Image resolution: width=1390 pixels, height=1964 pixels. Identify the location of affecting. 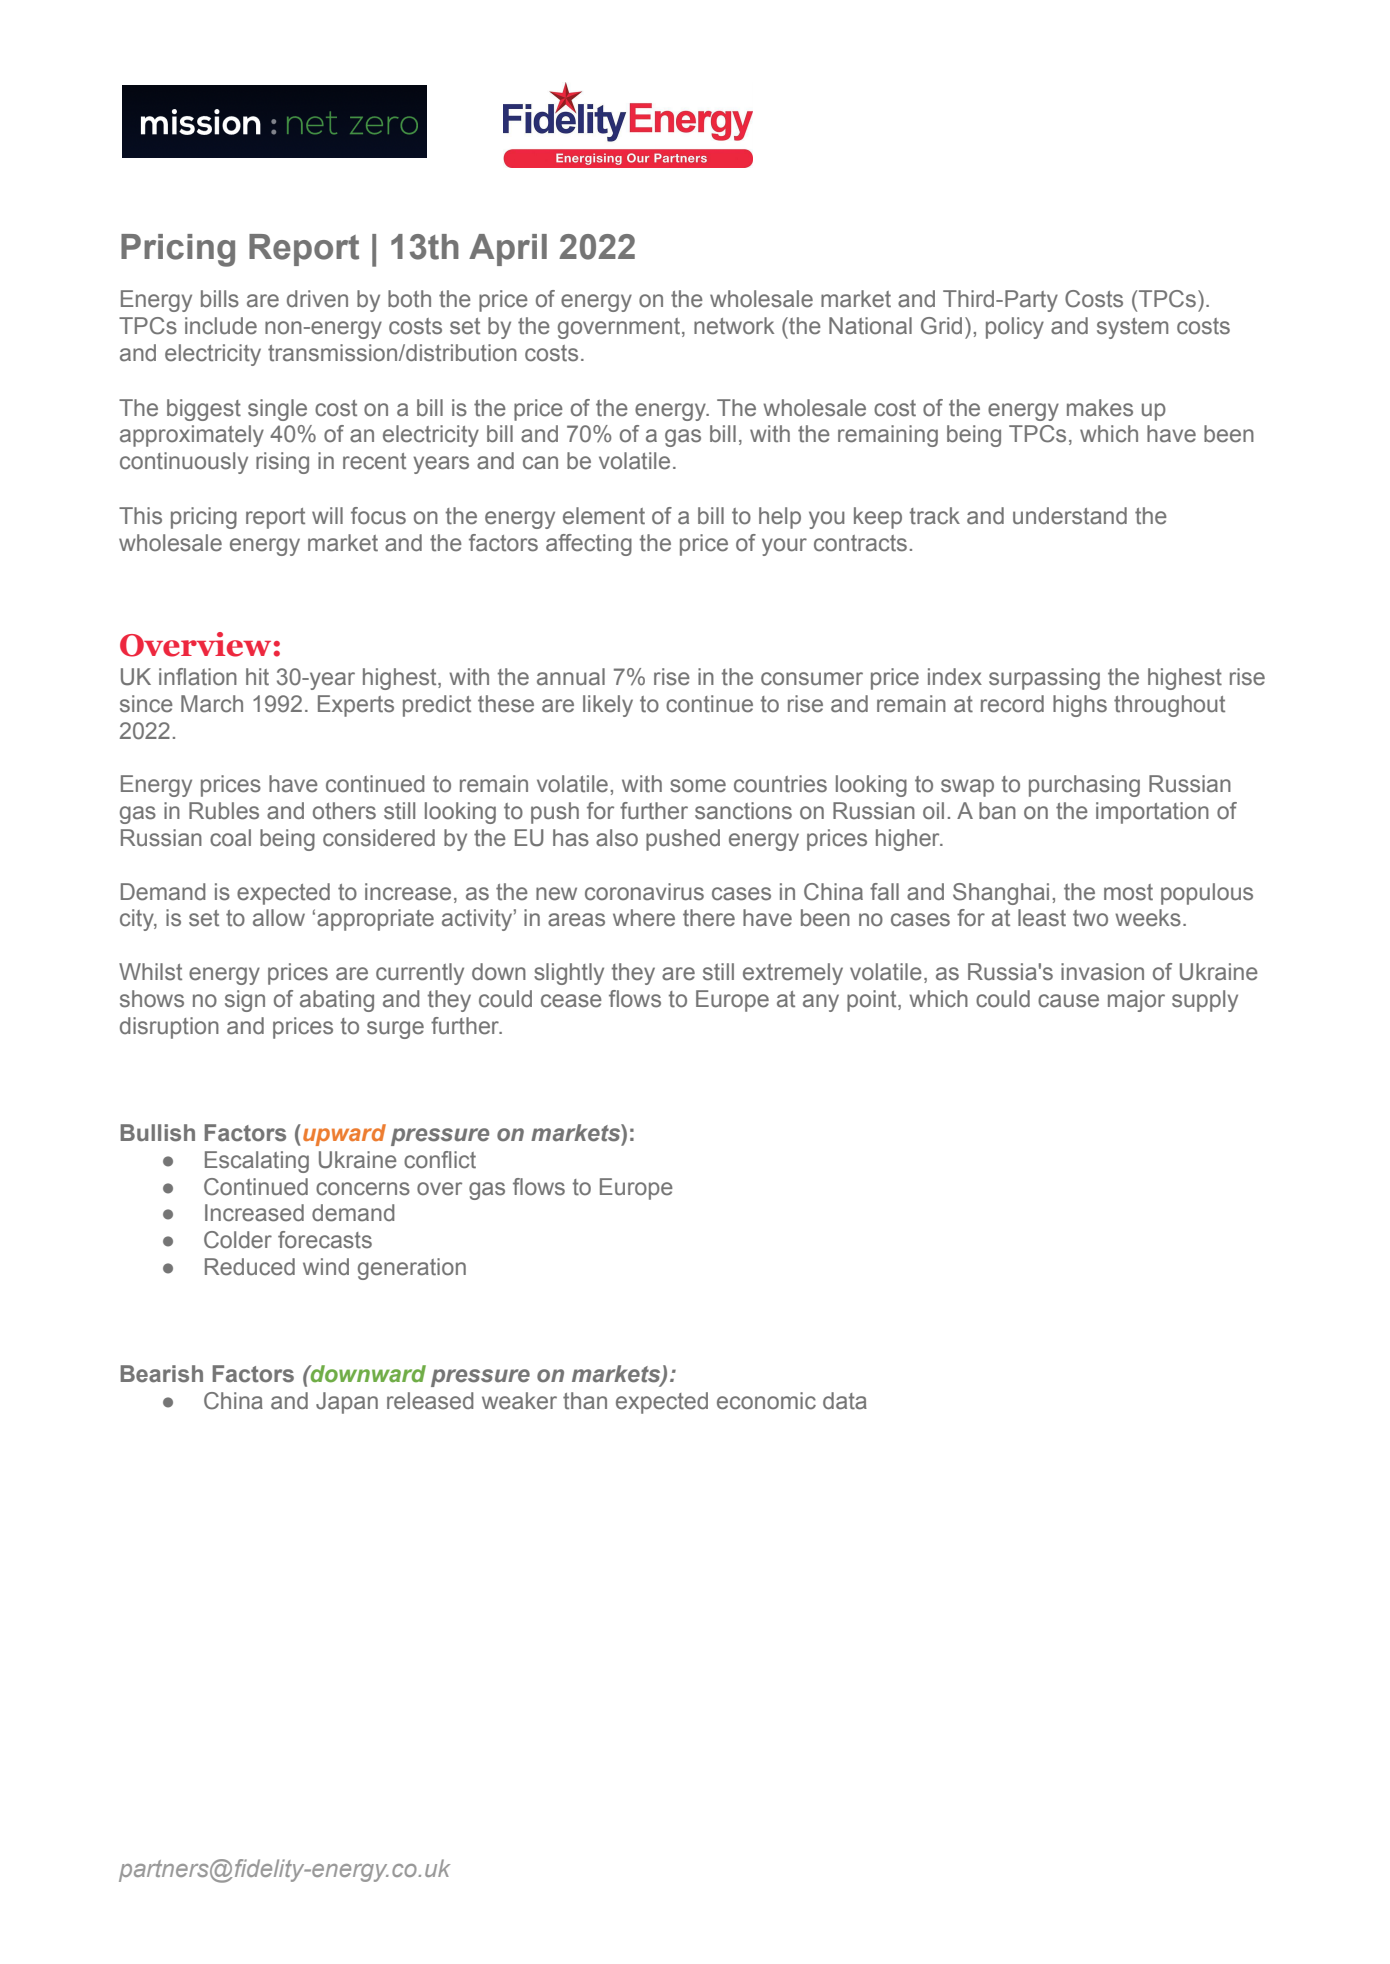
(589, 545).
